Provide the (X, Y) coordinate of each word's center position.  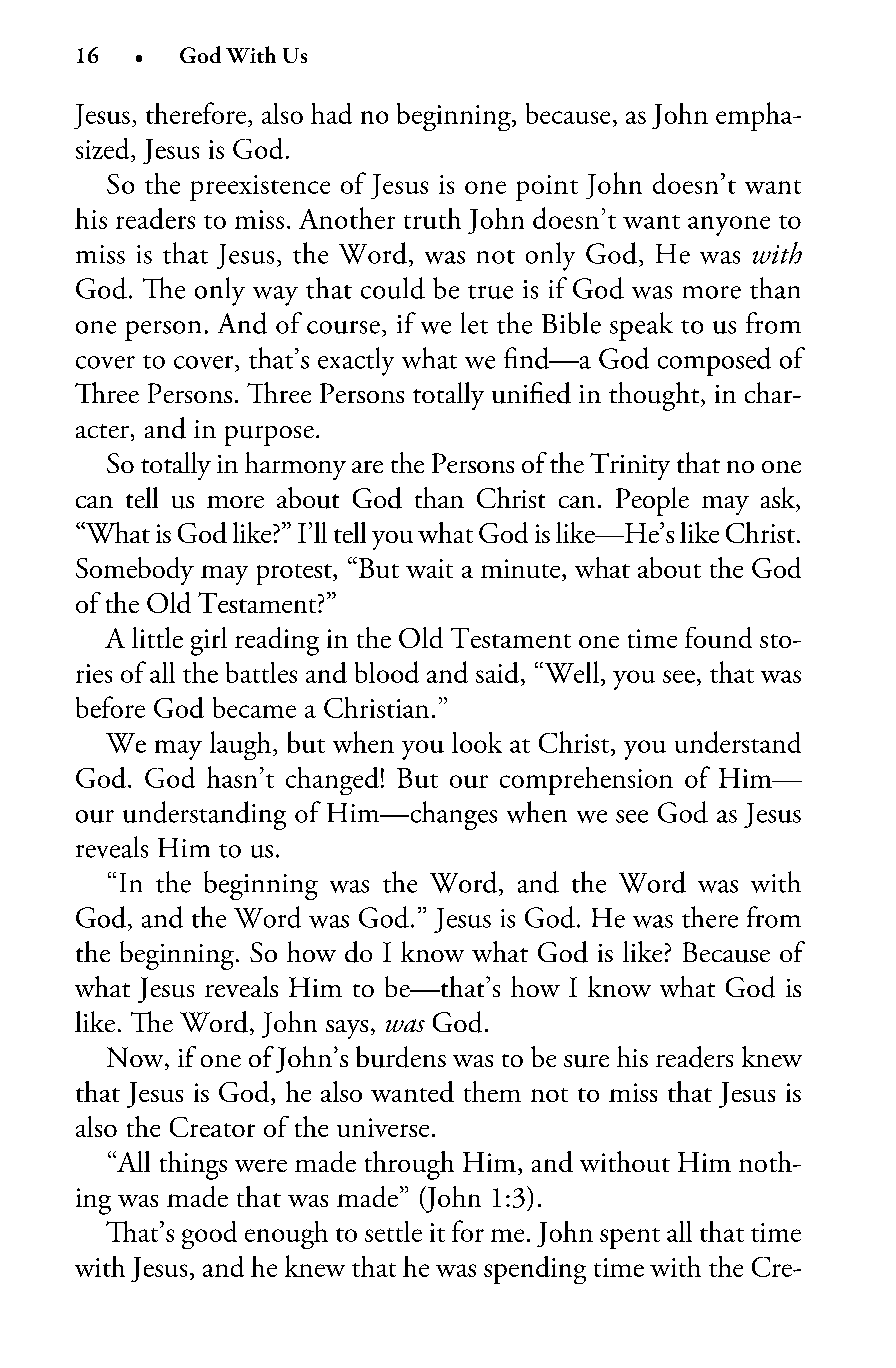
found (718, 637)
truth (432, 218)
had (331, 113)
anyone (729, 226)
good (209, 1235)
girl (209, 641)
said (497, 672)
